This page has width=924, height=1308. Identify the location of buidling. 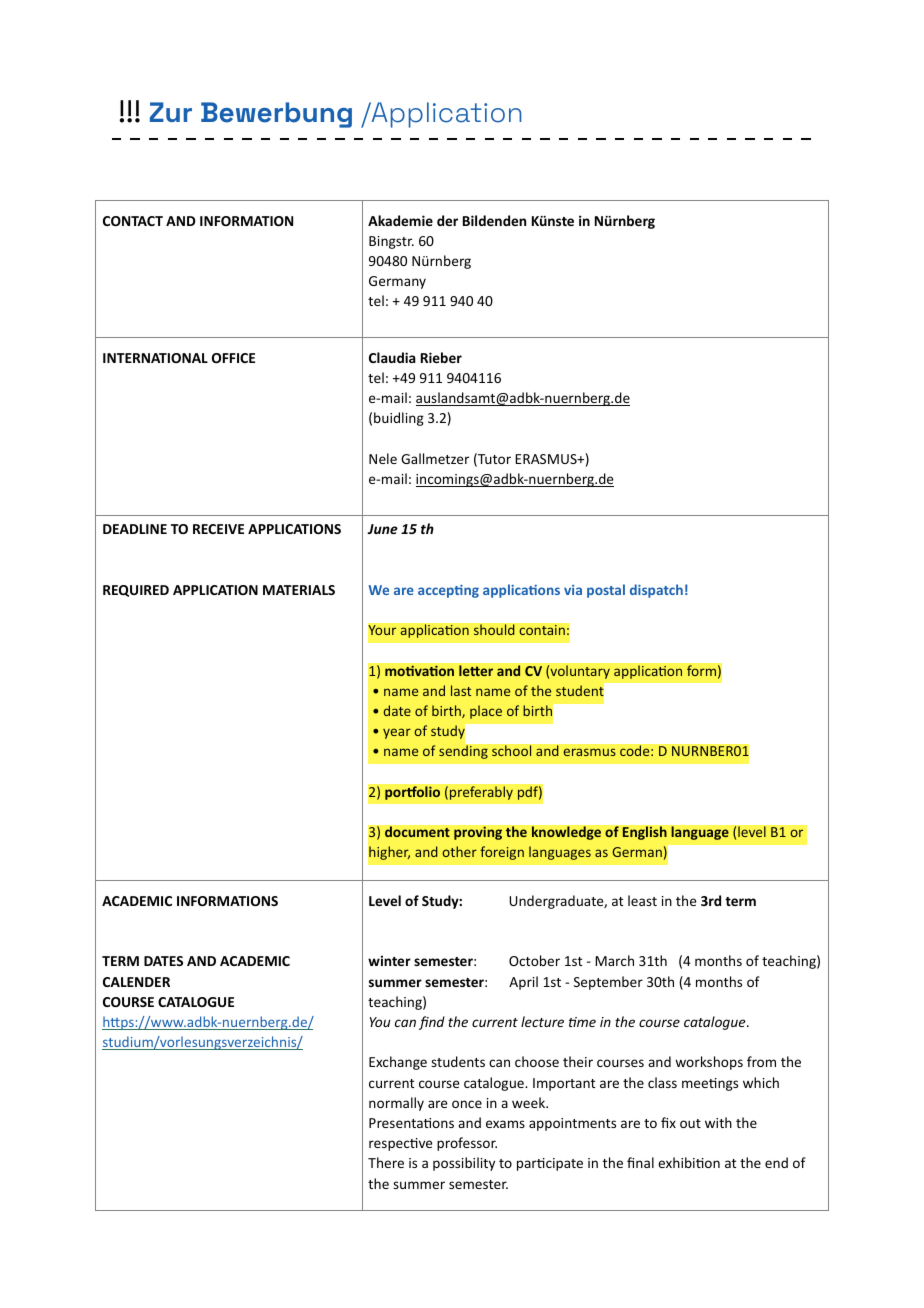
(399, 419).
